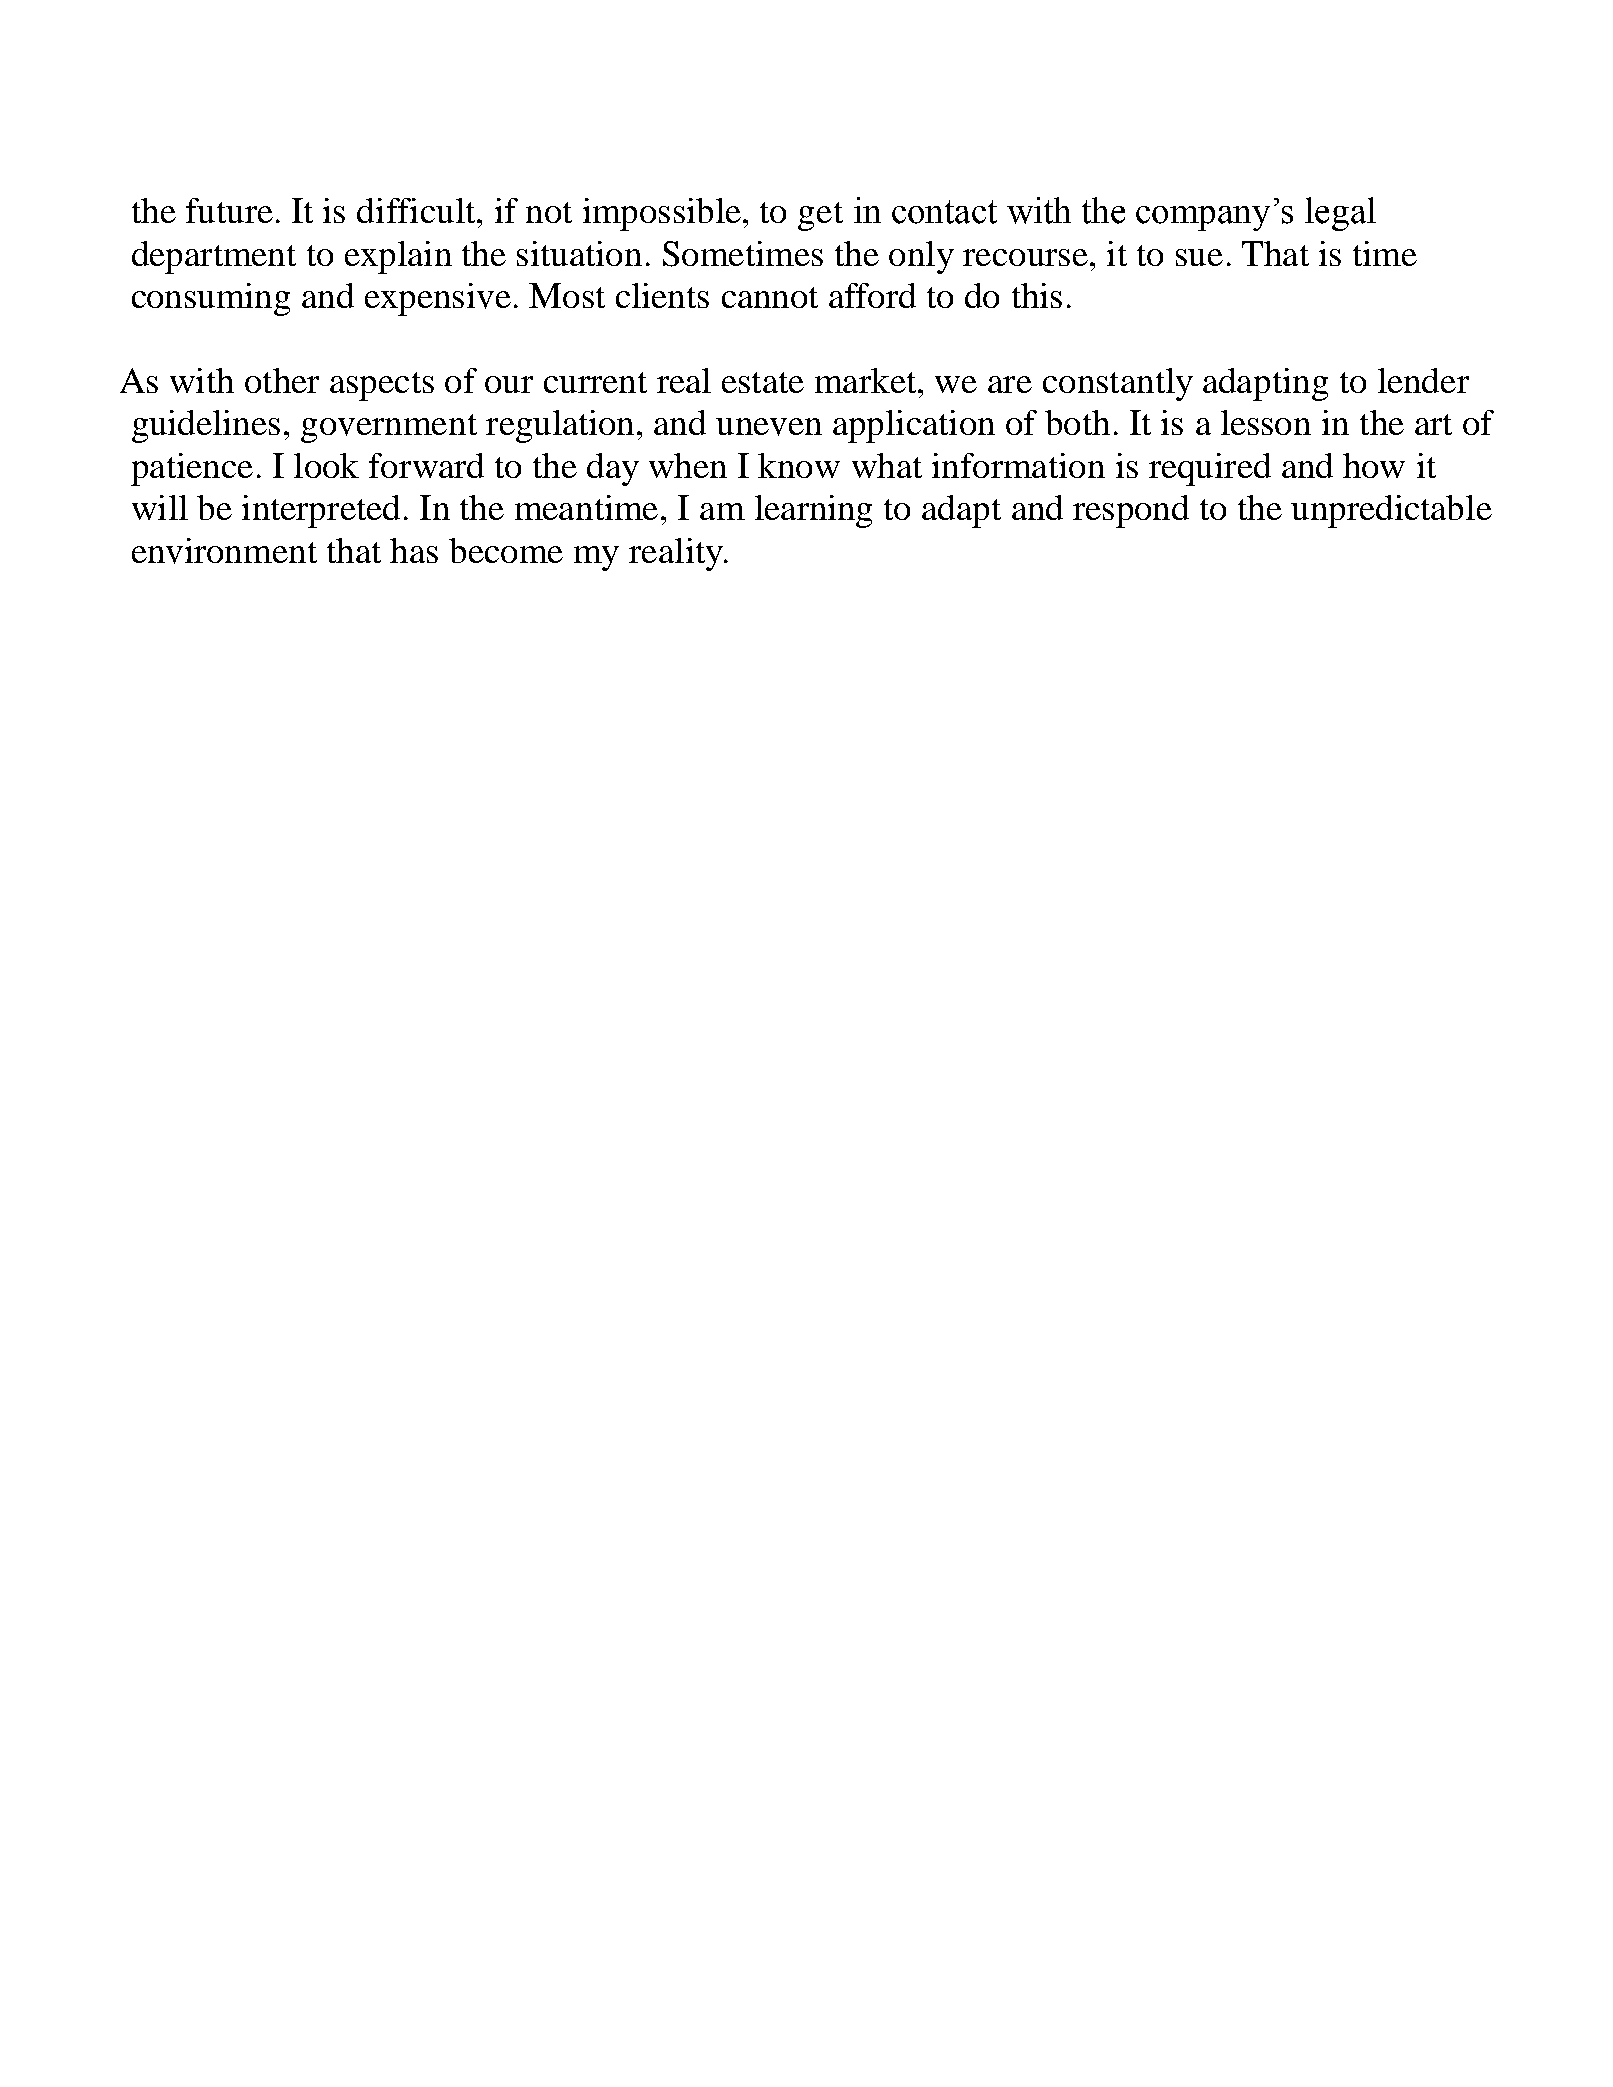 Image resolution: width=1613 pixels, height=2087 pixels. What do you see at coordinates (770, 297) in the document?
I see `cannot` at bounding box center [770, 297].
